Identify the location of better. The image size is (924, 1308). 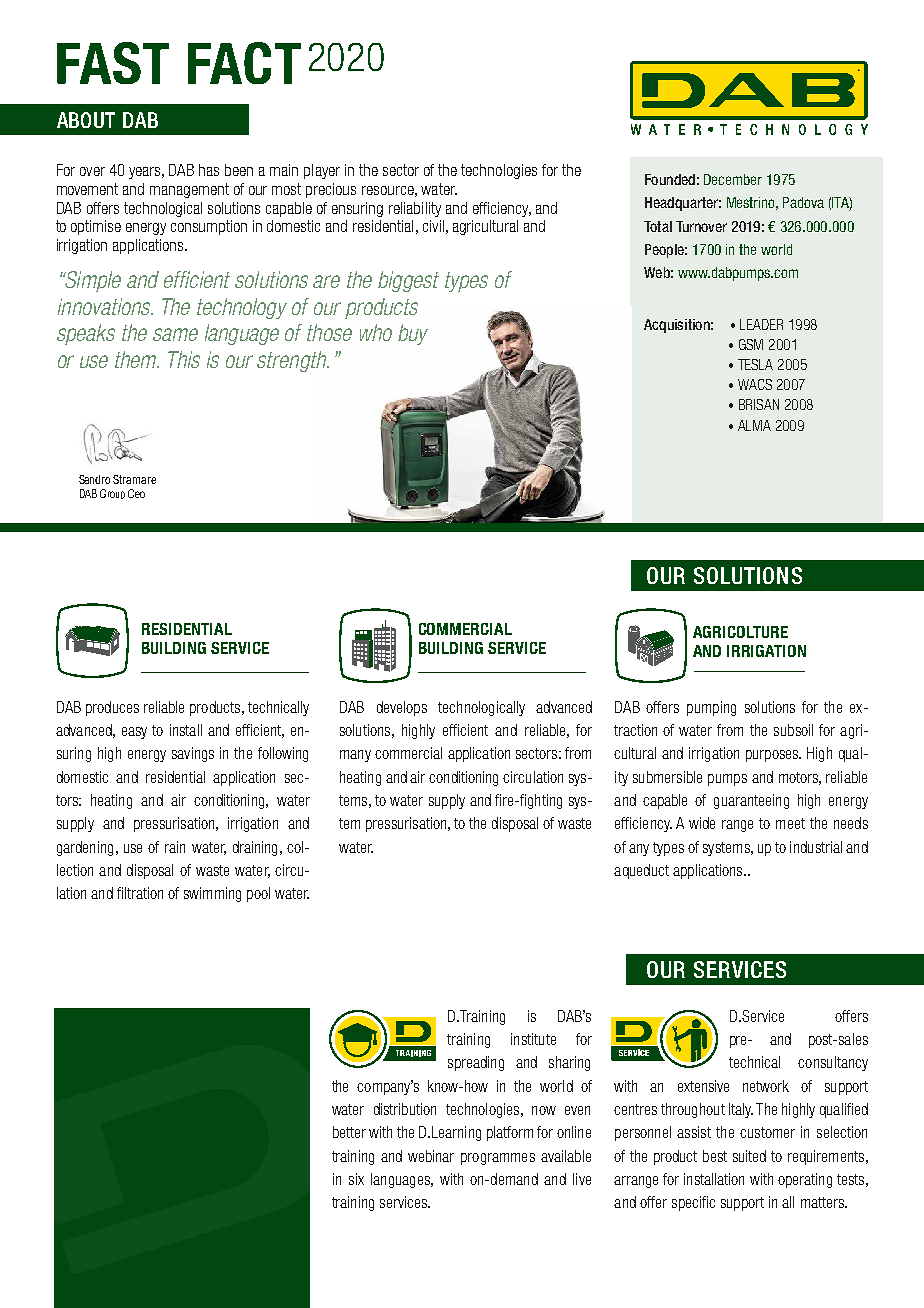
(349, 1132).
